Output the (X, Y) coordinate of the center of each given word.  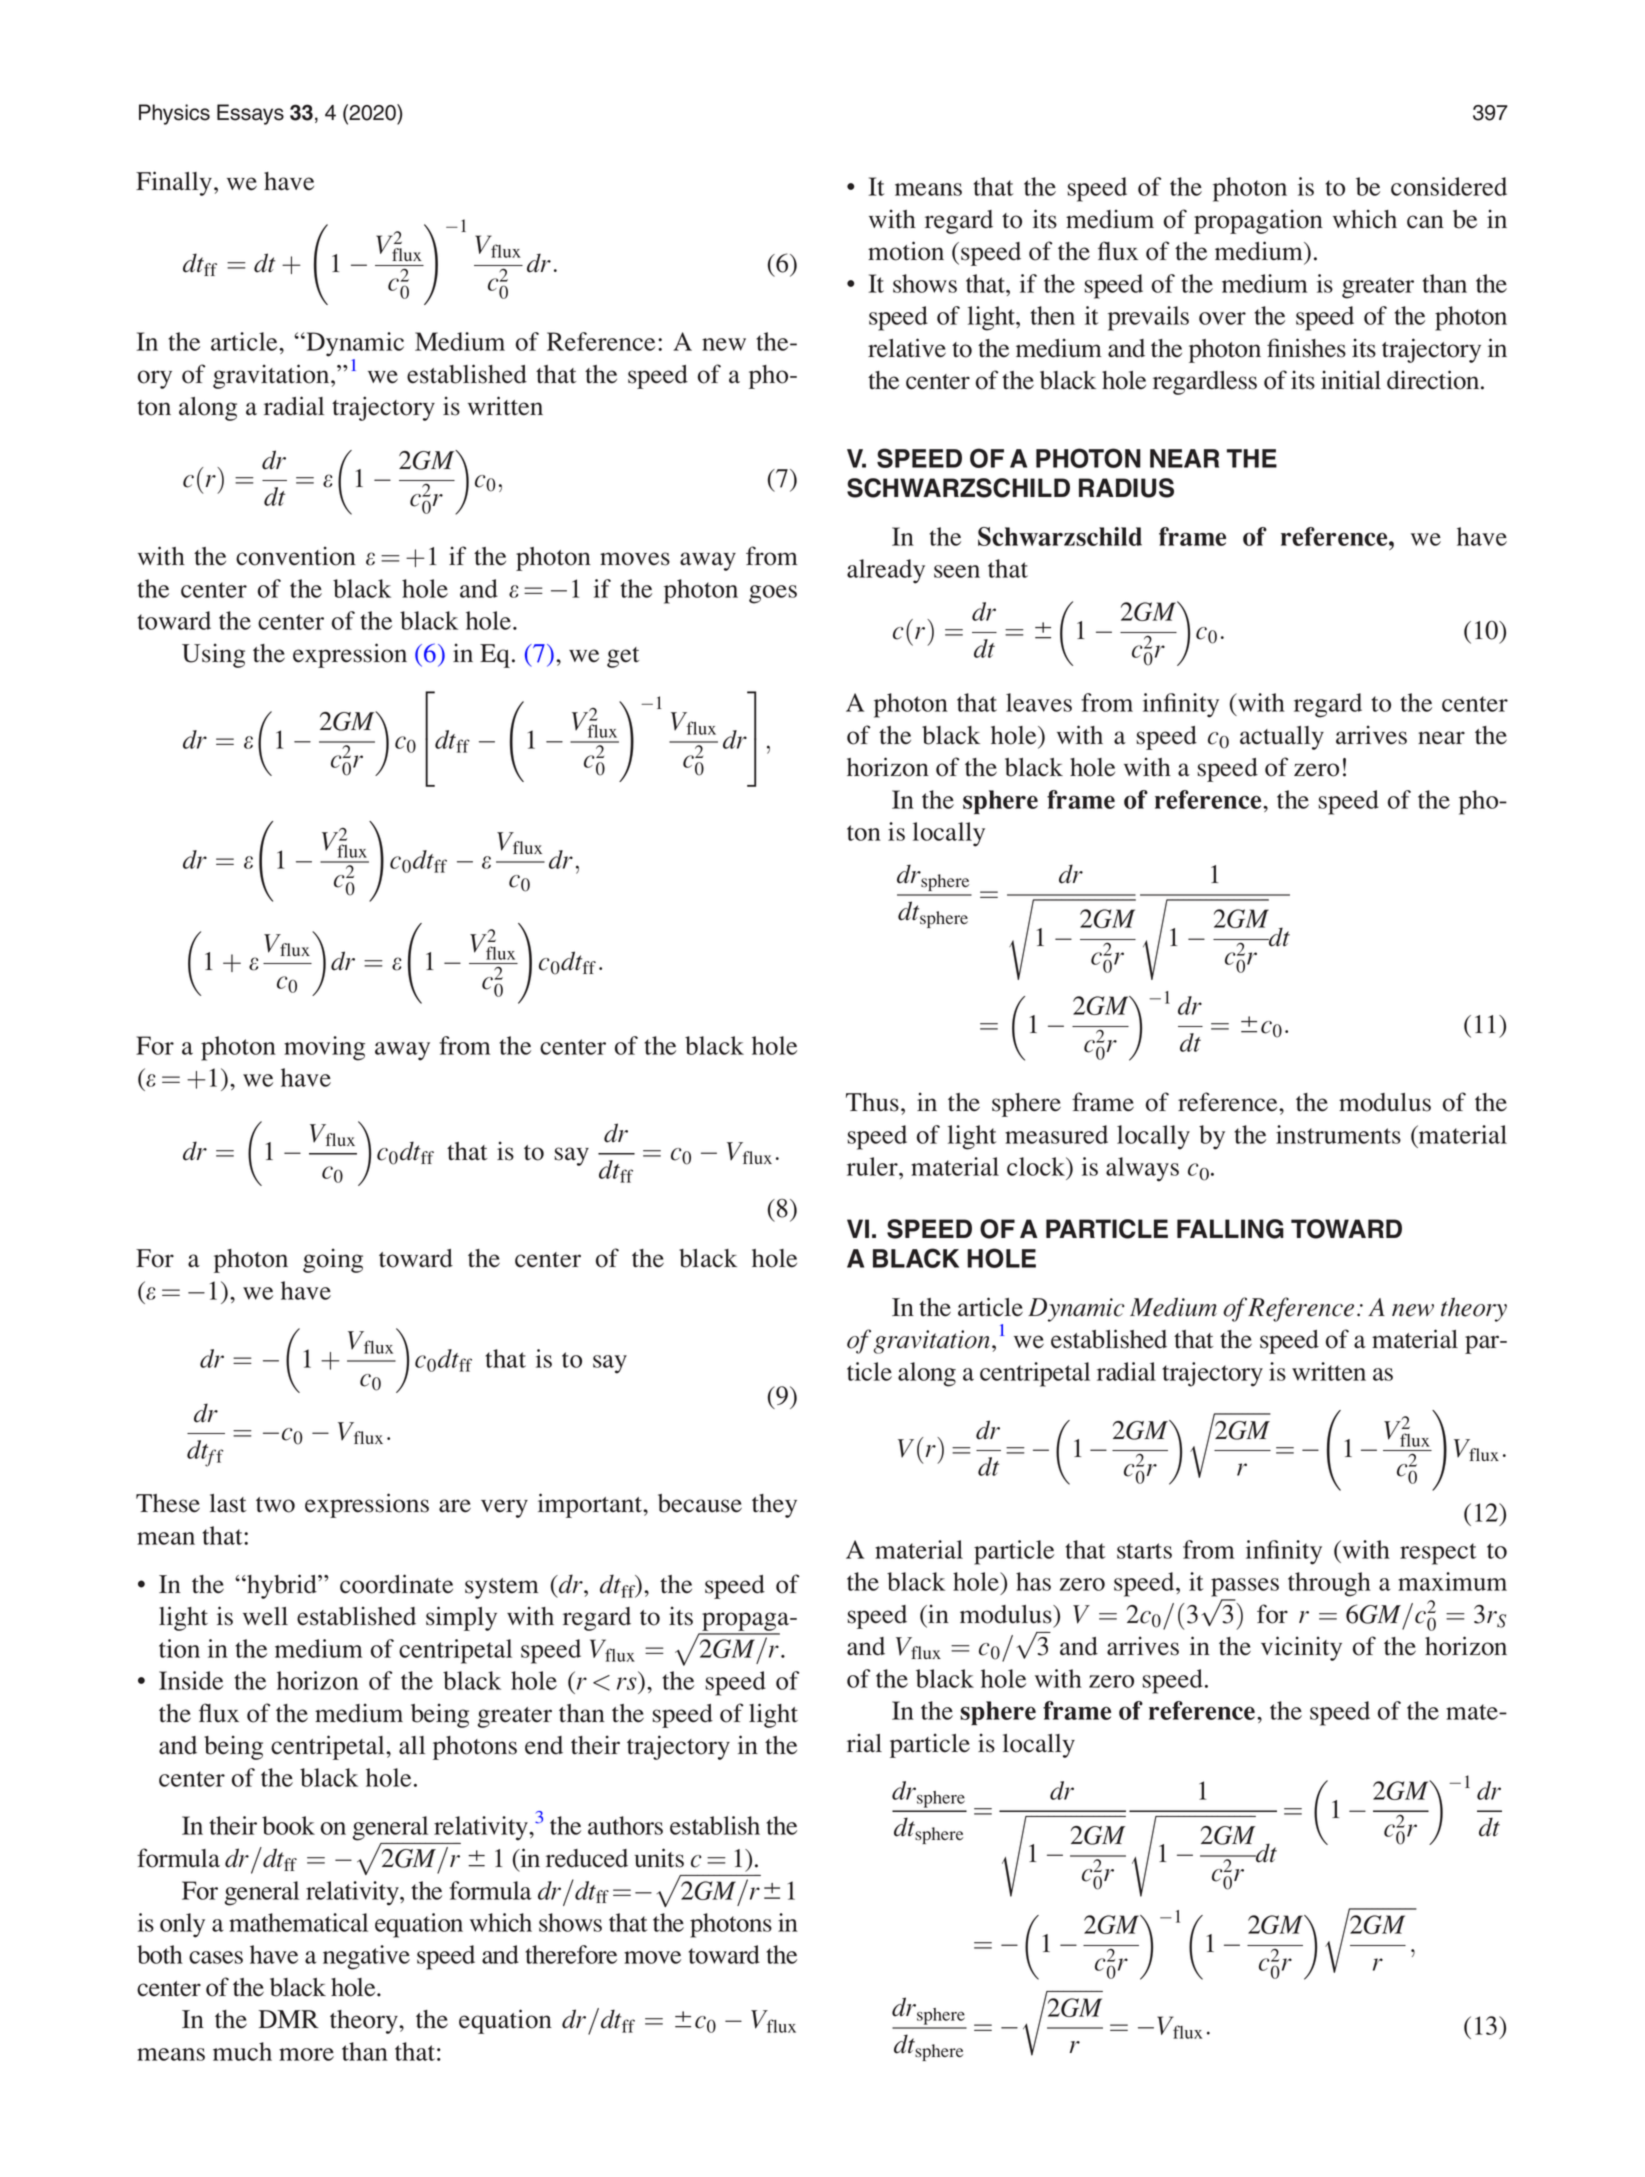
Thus (872, 1102)
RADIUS (1126, 488)
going (333, 1260)
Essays (250, 114)
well (265, 1616)
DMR (289, 2019)
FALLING (1230, 1229)
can (1425, 222)
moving (324, 1048)
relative (907, 348)
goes (773, 594)
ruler (873, 1166)
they (774, 1506)
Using (213, 655)
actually (1282, 738)
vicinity (1301, 1648)
